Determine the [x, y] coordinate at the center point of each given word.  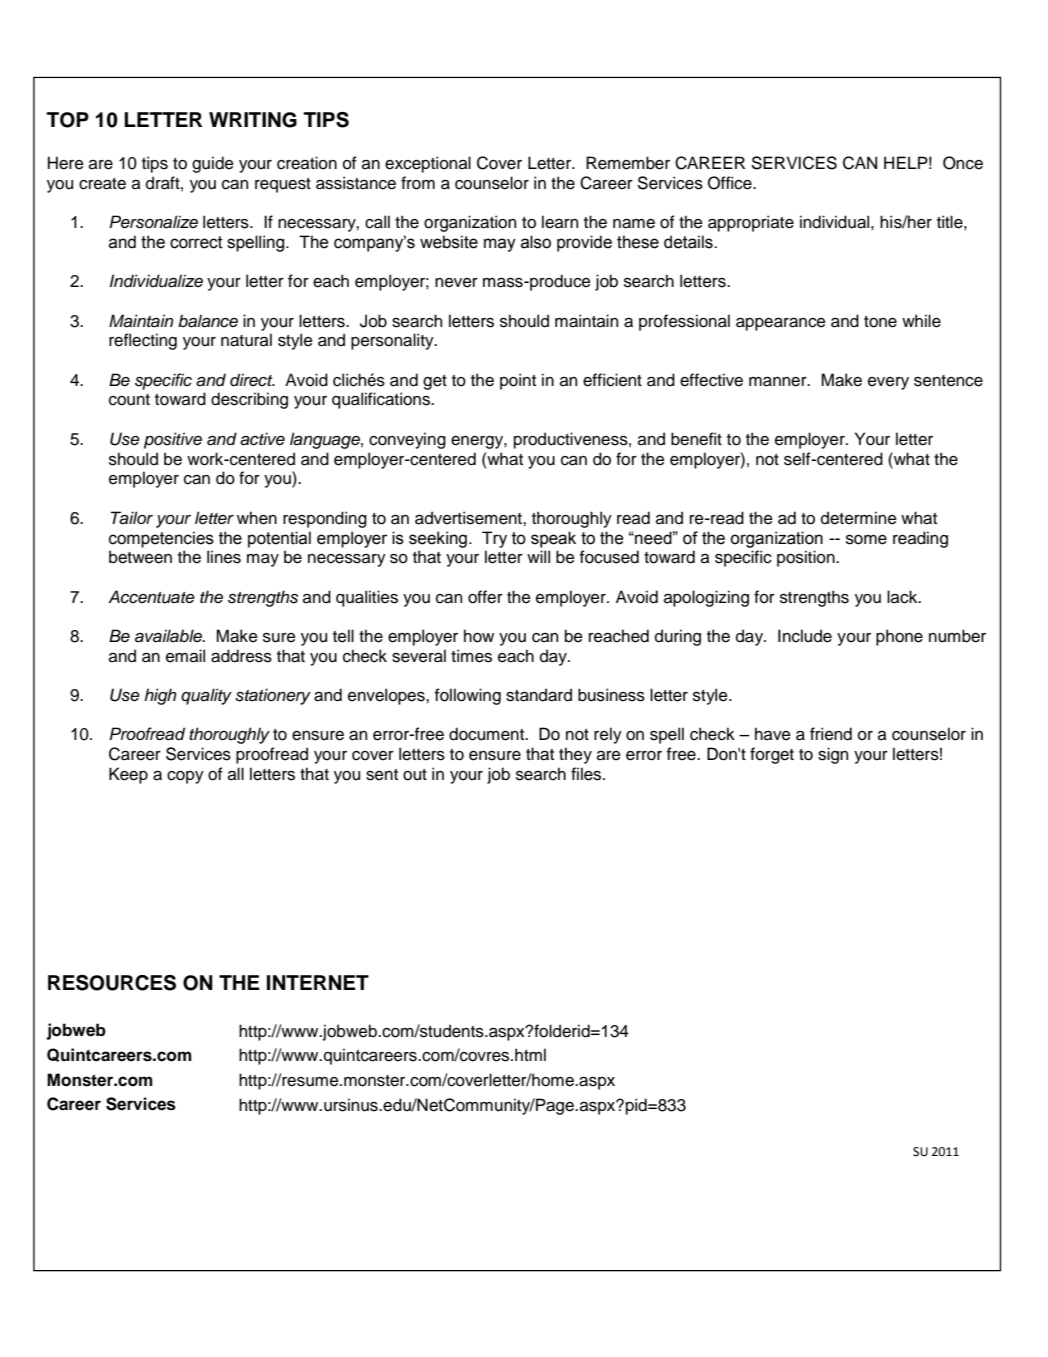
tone [880, 322]
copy [185, 777]
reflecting [143, 341]
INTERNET [318, 982]
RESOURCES [112, 983]
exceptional [428, 164]
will [538, 556]
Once [963, 163]
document [488, 734]
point [518, 381]
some [866, 540]
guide [213, 164]
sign [833, 755]
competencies [161, 539]
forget [772, 755]
